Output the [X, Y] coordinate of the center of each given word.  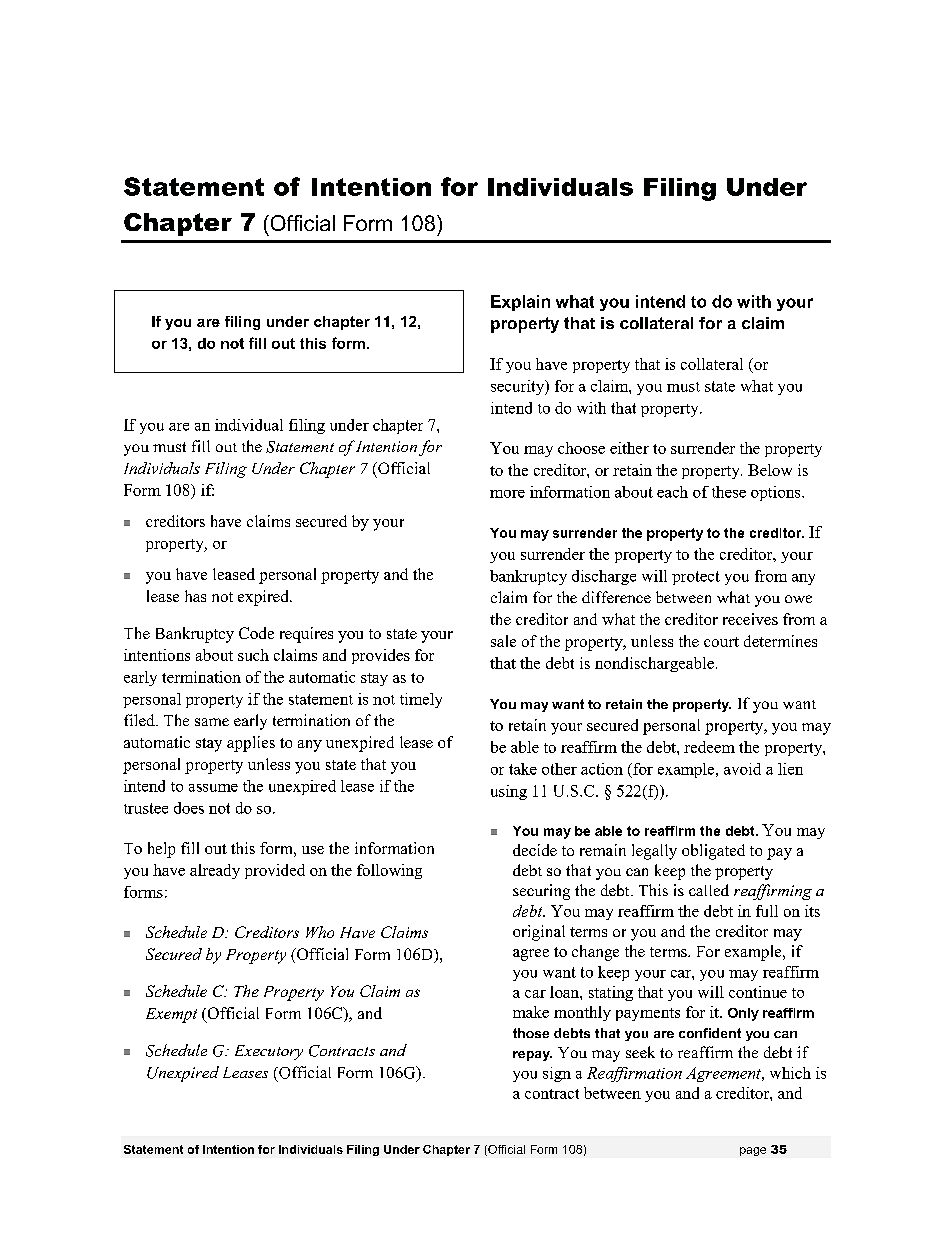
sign [557, 1074]
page [753, 1151]
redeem [709, 747]
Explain [520, 303]
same [212, 722]
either [629, 448]
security [519, 387]
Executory [269, 1052]
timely [421, 700]
